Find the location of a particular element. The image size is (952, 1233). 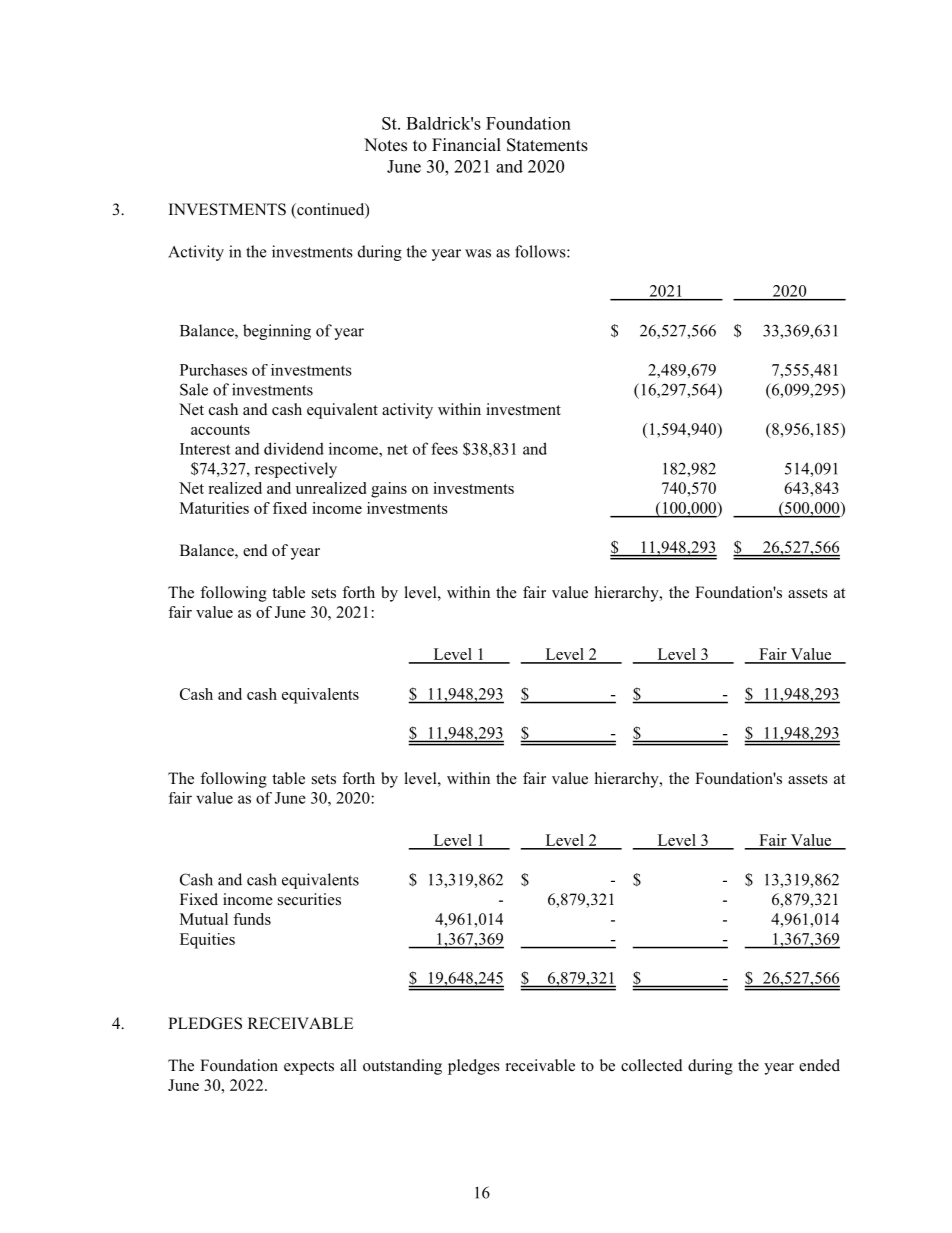

fees is located at coordinates (444, 448).
